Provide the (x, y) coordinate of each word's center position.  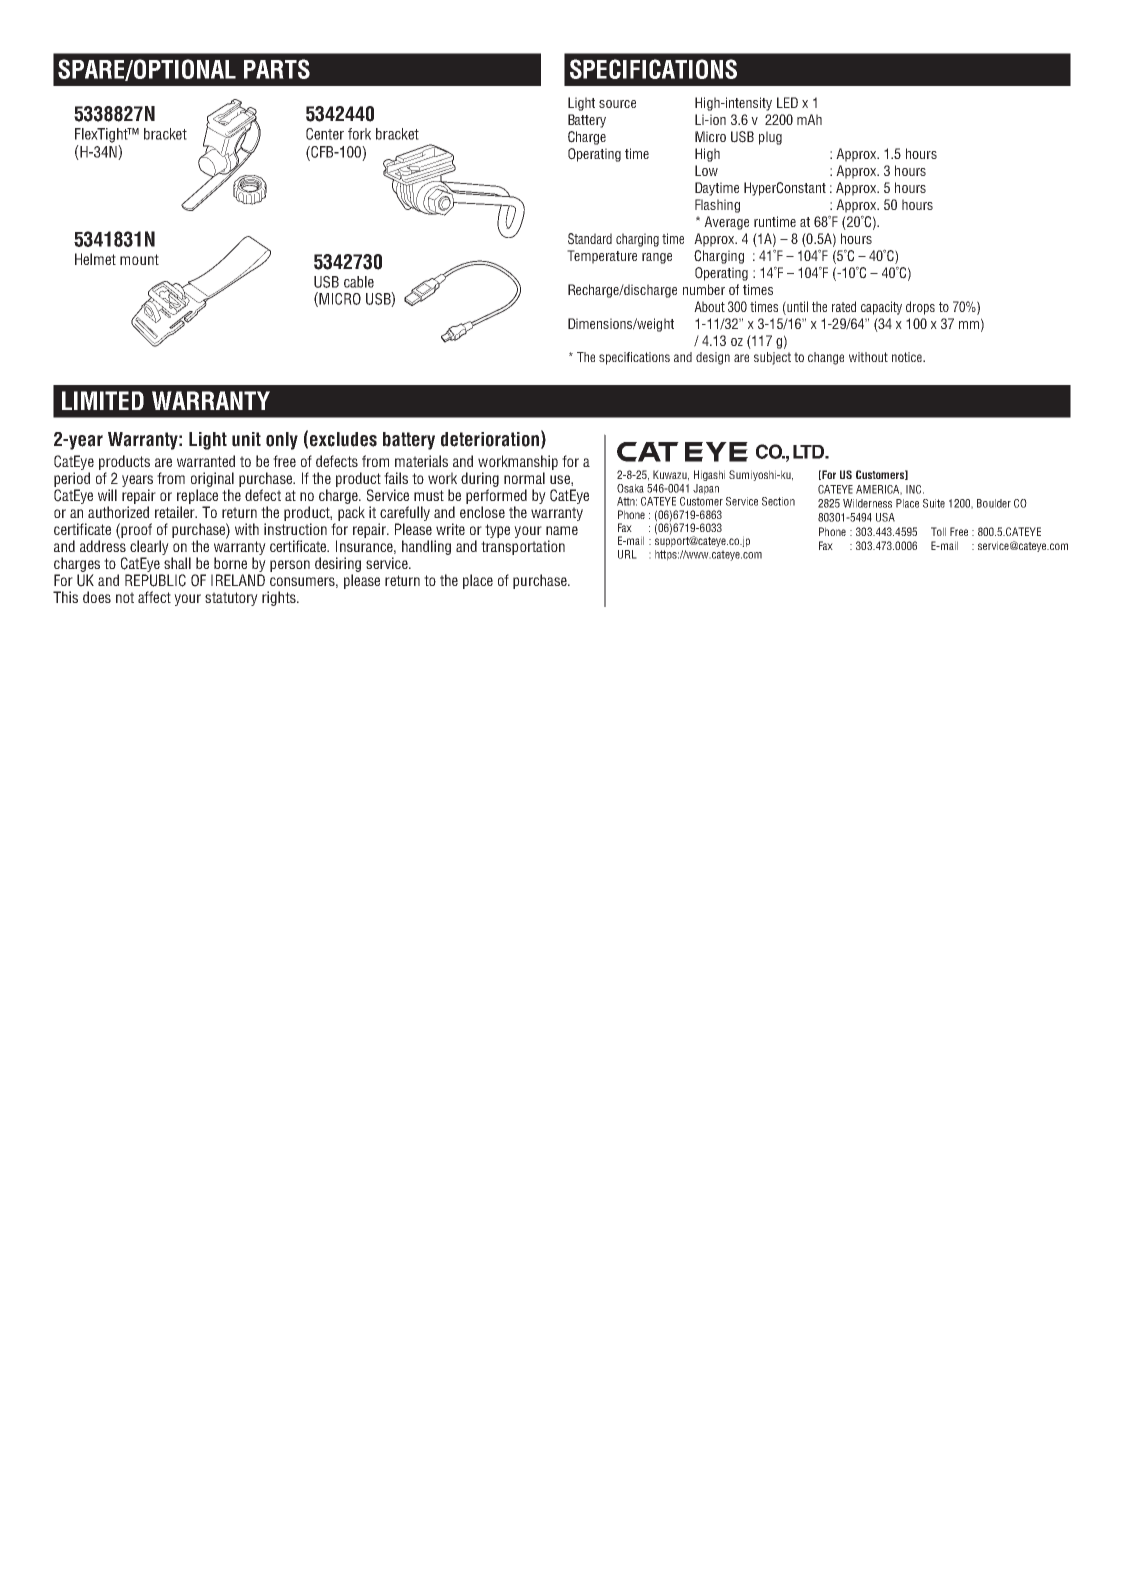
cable (359, 282)
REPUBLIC (155, 580)
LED (787, 102)
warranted (206, 461)
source (617, 104)
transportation (523, 547)
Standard (590, 239)
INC (915, 489)
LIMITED (103, 400)
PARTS (277, 69)
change (826, 358)
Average (726, 223)
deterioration (490, 439)
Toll (938, 531)
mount (139, 259)
